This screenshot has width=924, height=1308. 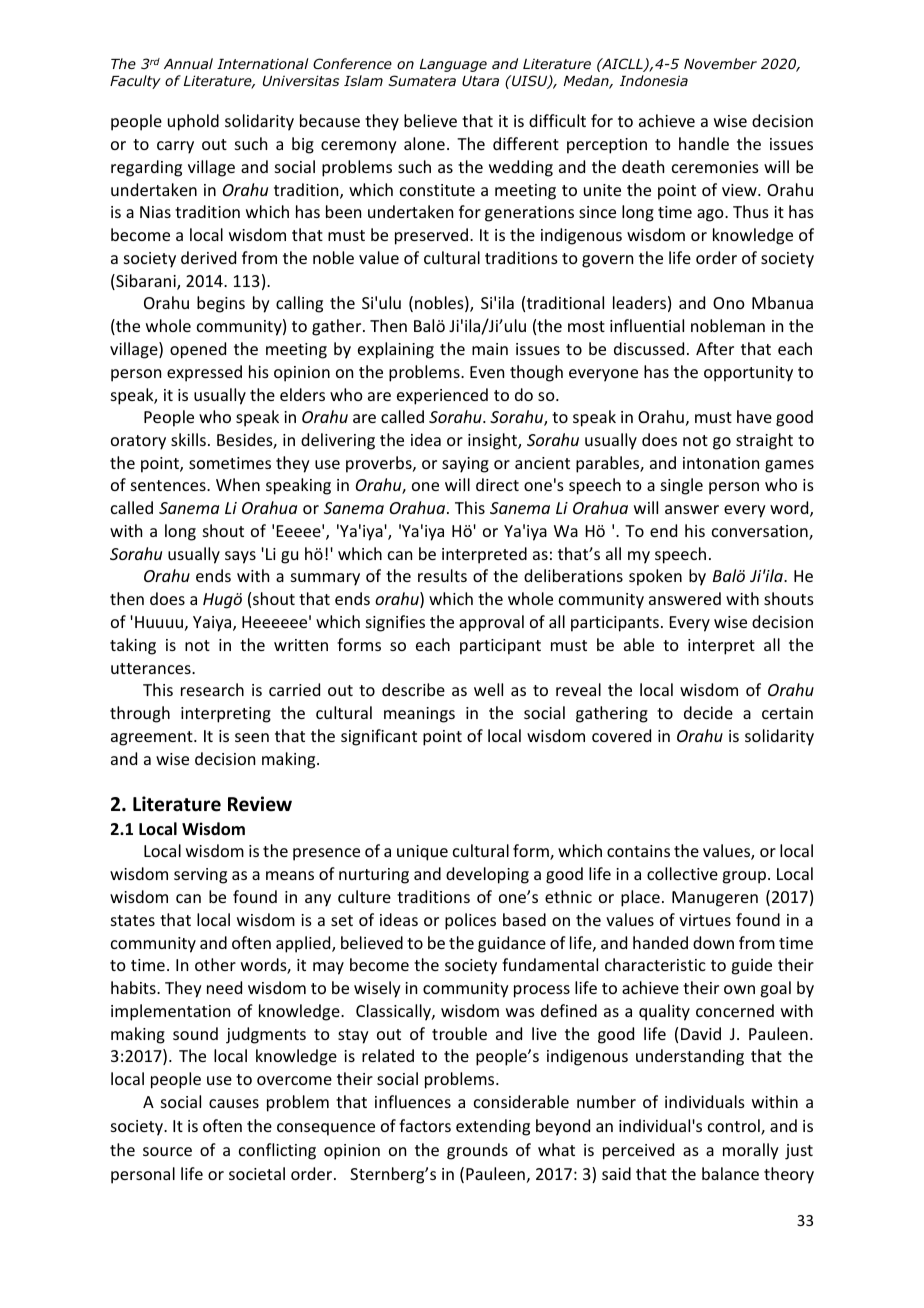 What do you see at coordinates (193, 122) in the screenshot?
I see `uphold` at bounding box center [193, 122].
